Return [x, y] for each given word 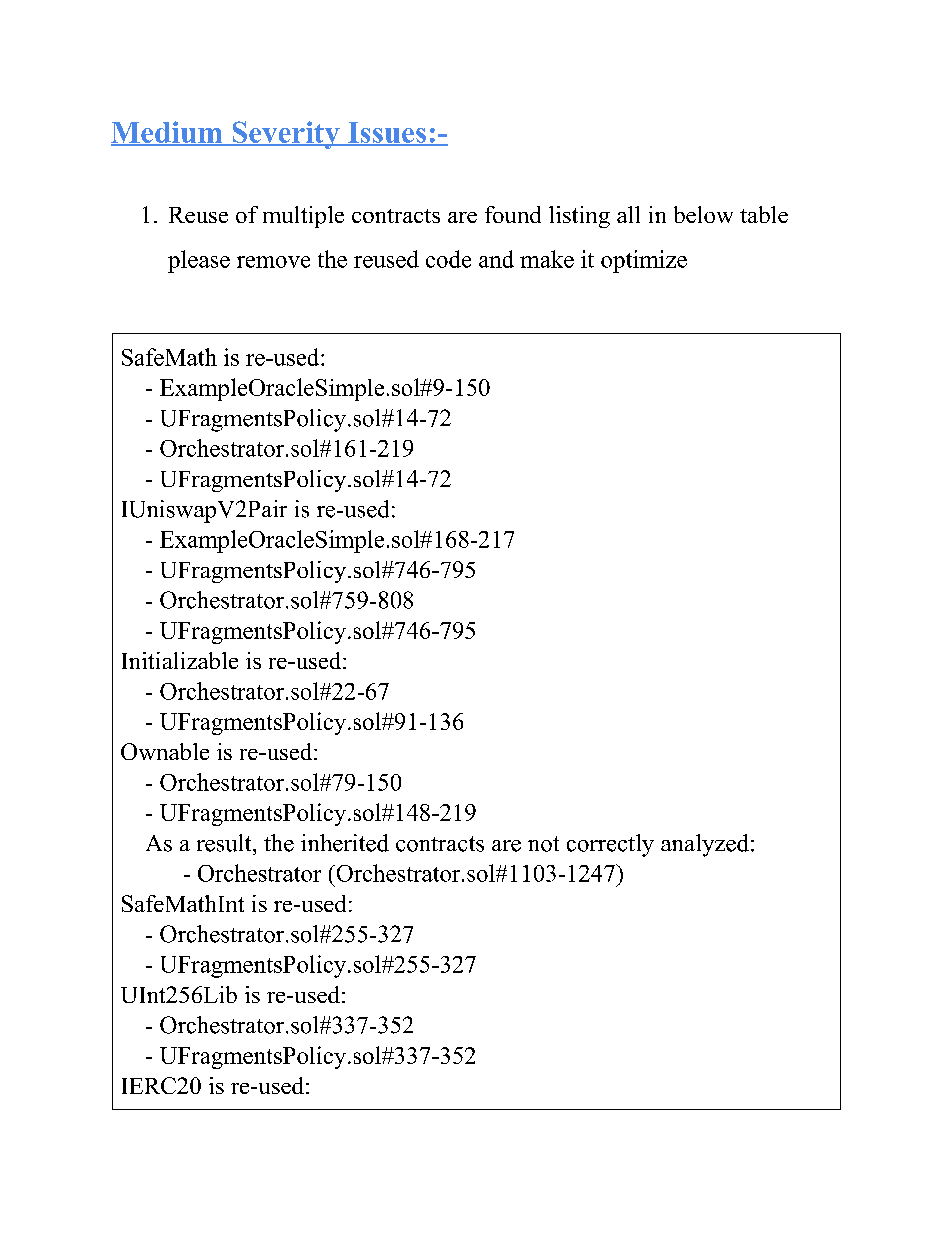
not [543, 844]
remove [273, 262]
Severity [286, 135]
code [448, 259]
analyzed [705, 845]
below [703, 214]
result [225, 843]
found [513, 214]
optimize [644, 261]
